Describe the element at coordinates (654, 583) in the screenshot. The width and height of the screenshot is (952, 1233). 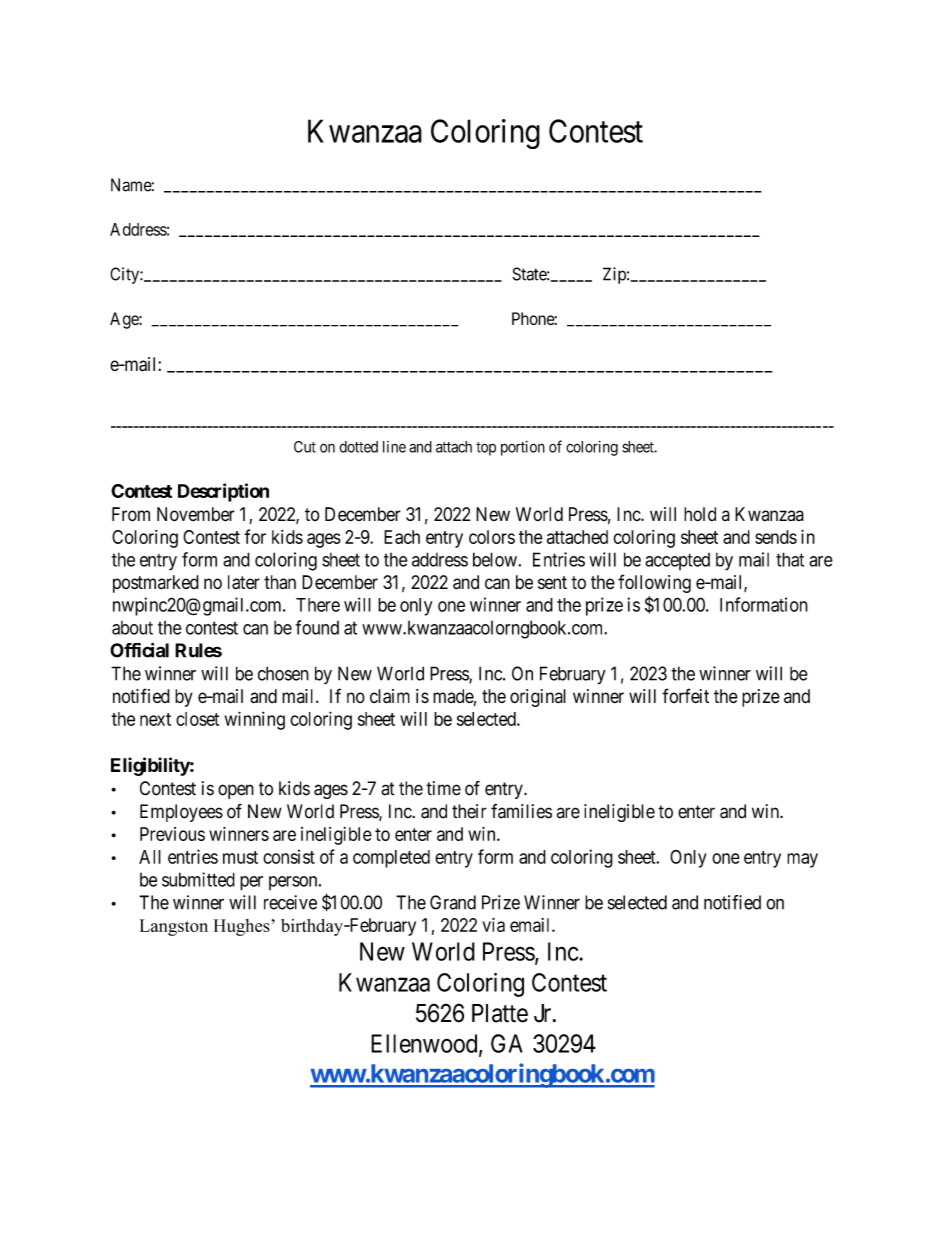
I see `following` at that location.
